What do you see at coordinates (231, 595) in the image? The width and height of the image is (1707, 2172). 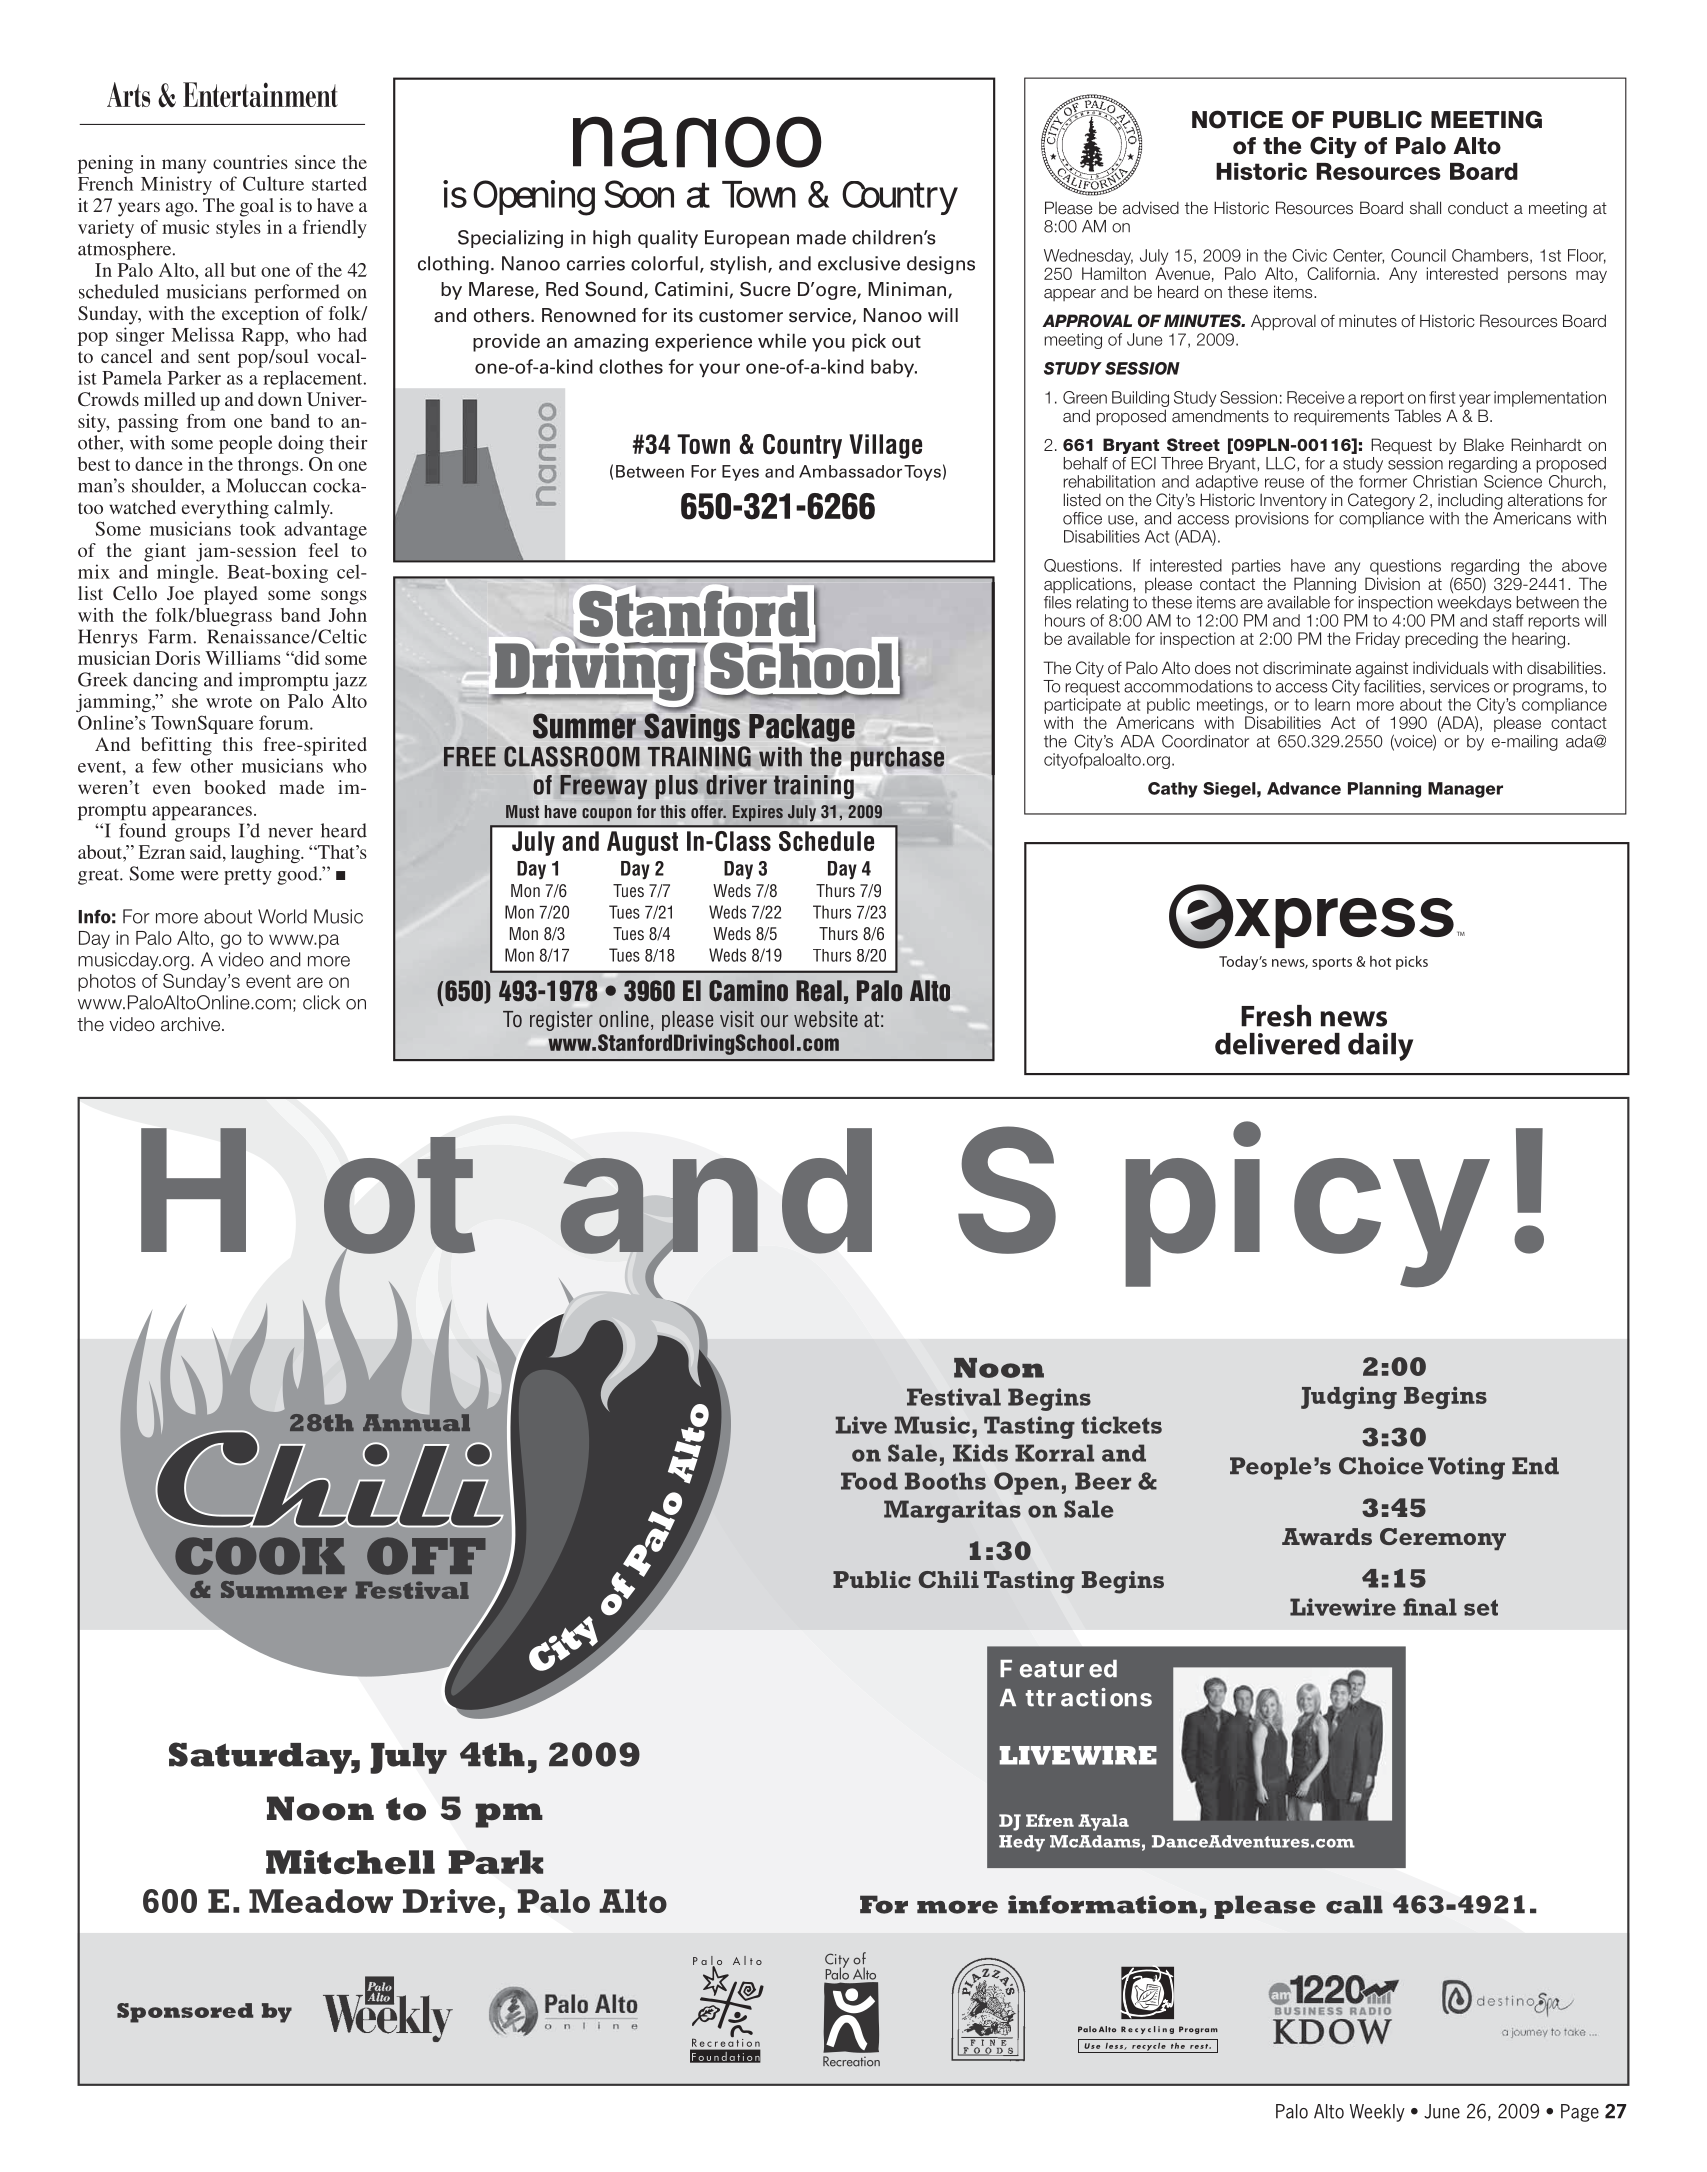 I see `played` at bounding box center [231, 595].
